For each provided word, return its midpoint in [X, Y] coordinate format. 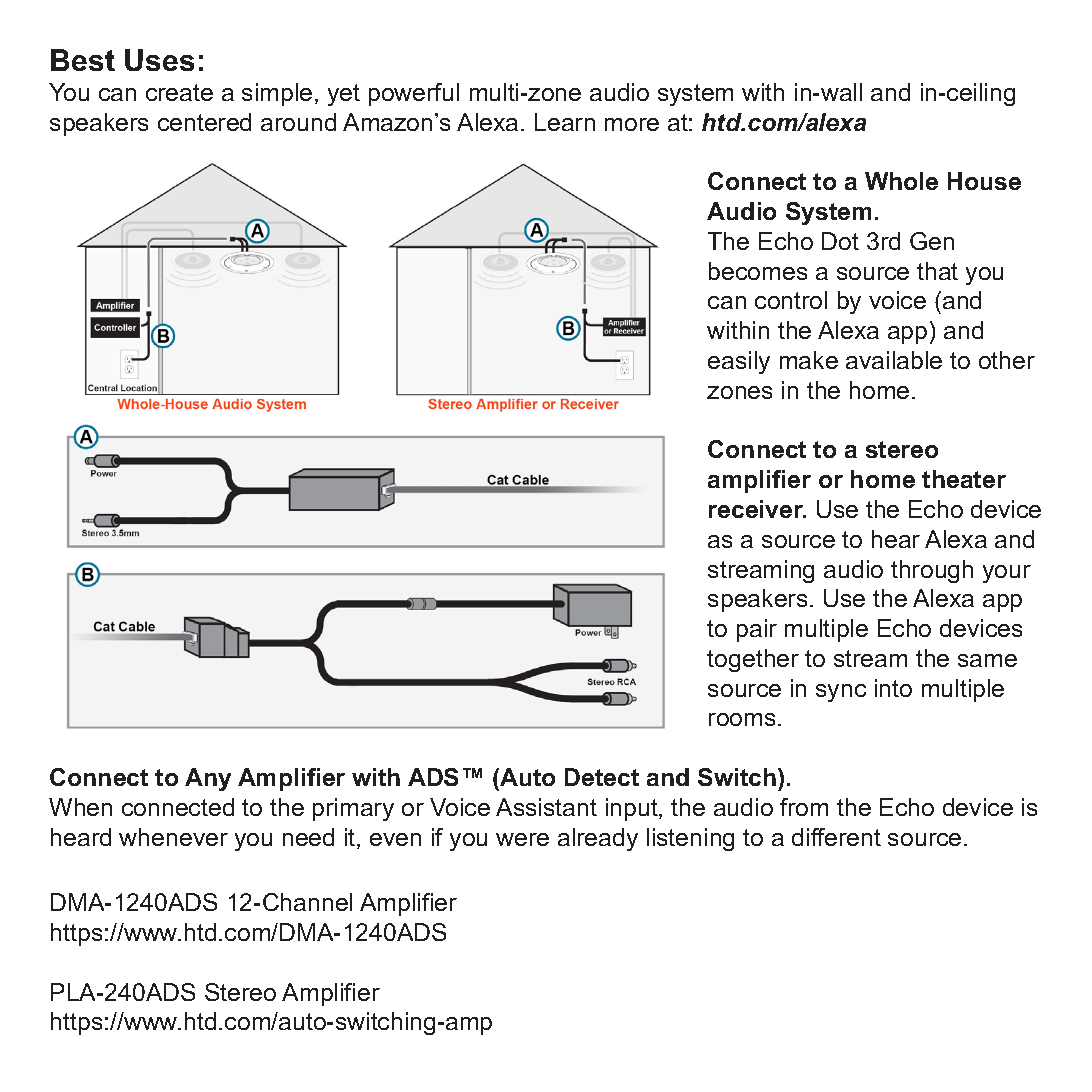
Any [208, 779]
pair [757, 630]
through [932, 571]
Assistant [546, 807]
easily [739, 362]
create [179, 92]
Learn [565, 122]
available [894, 360]
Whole [901, 181]
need [308, 837]
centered [204, 122]
